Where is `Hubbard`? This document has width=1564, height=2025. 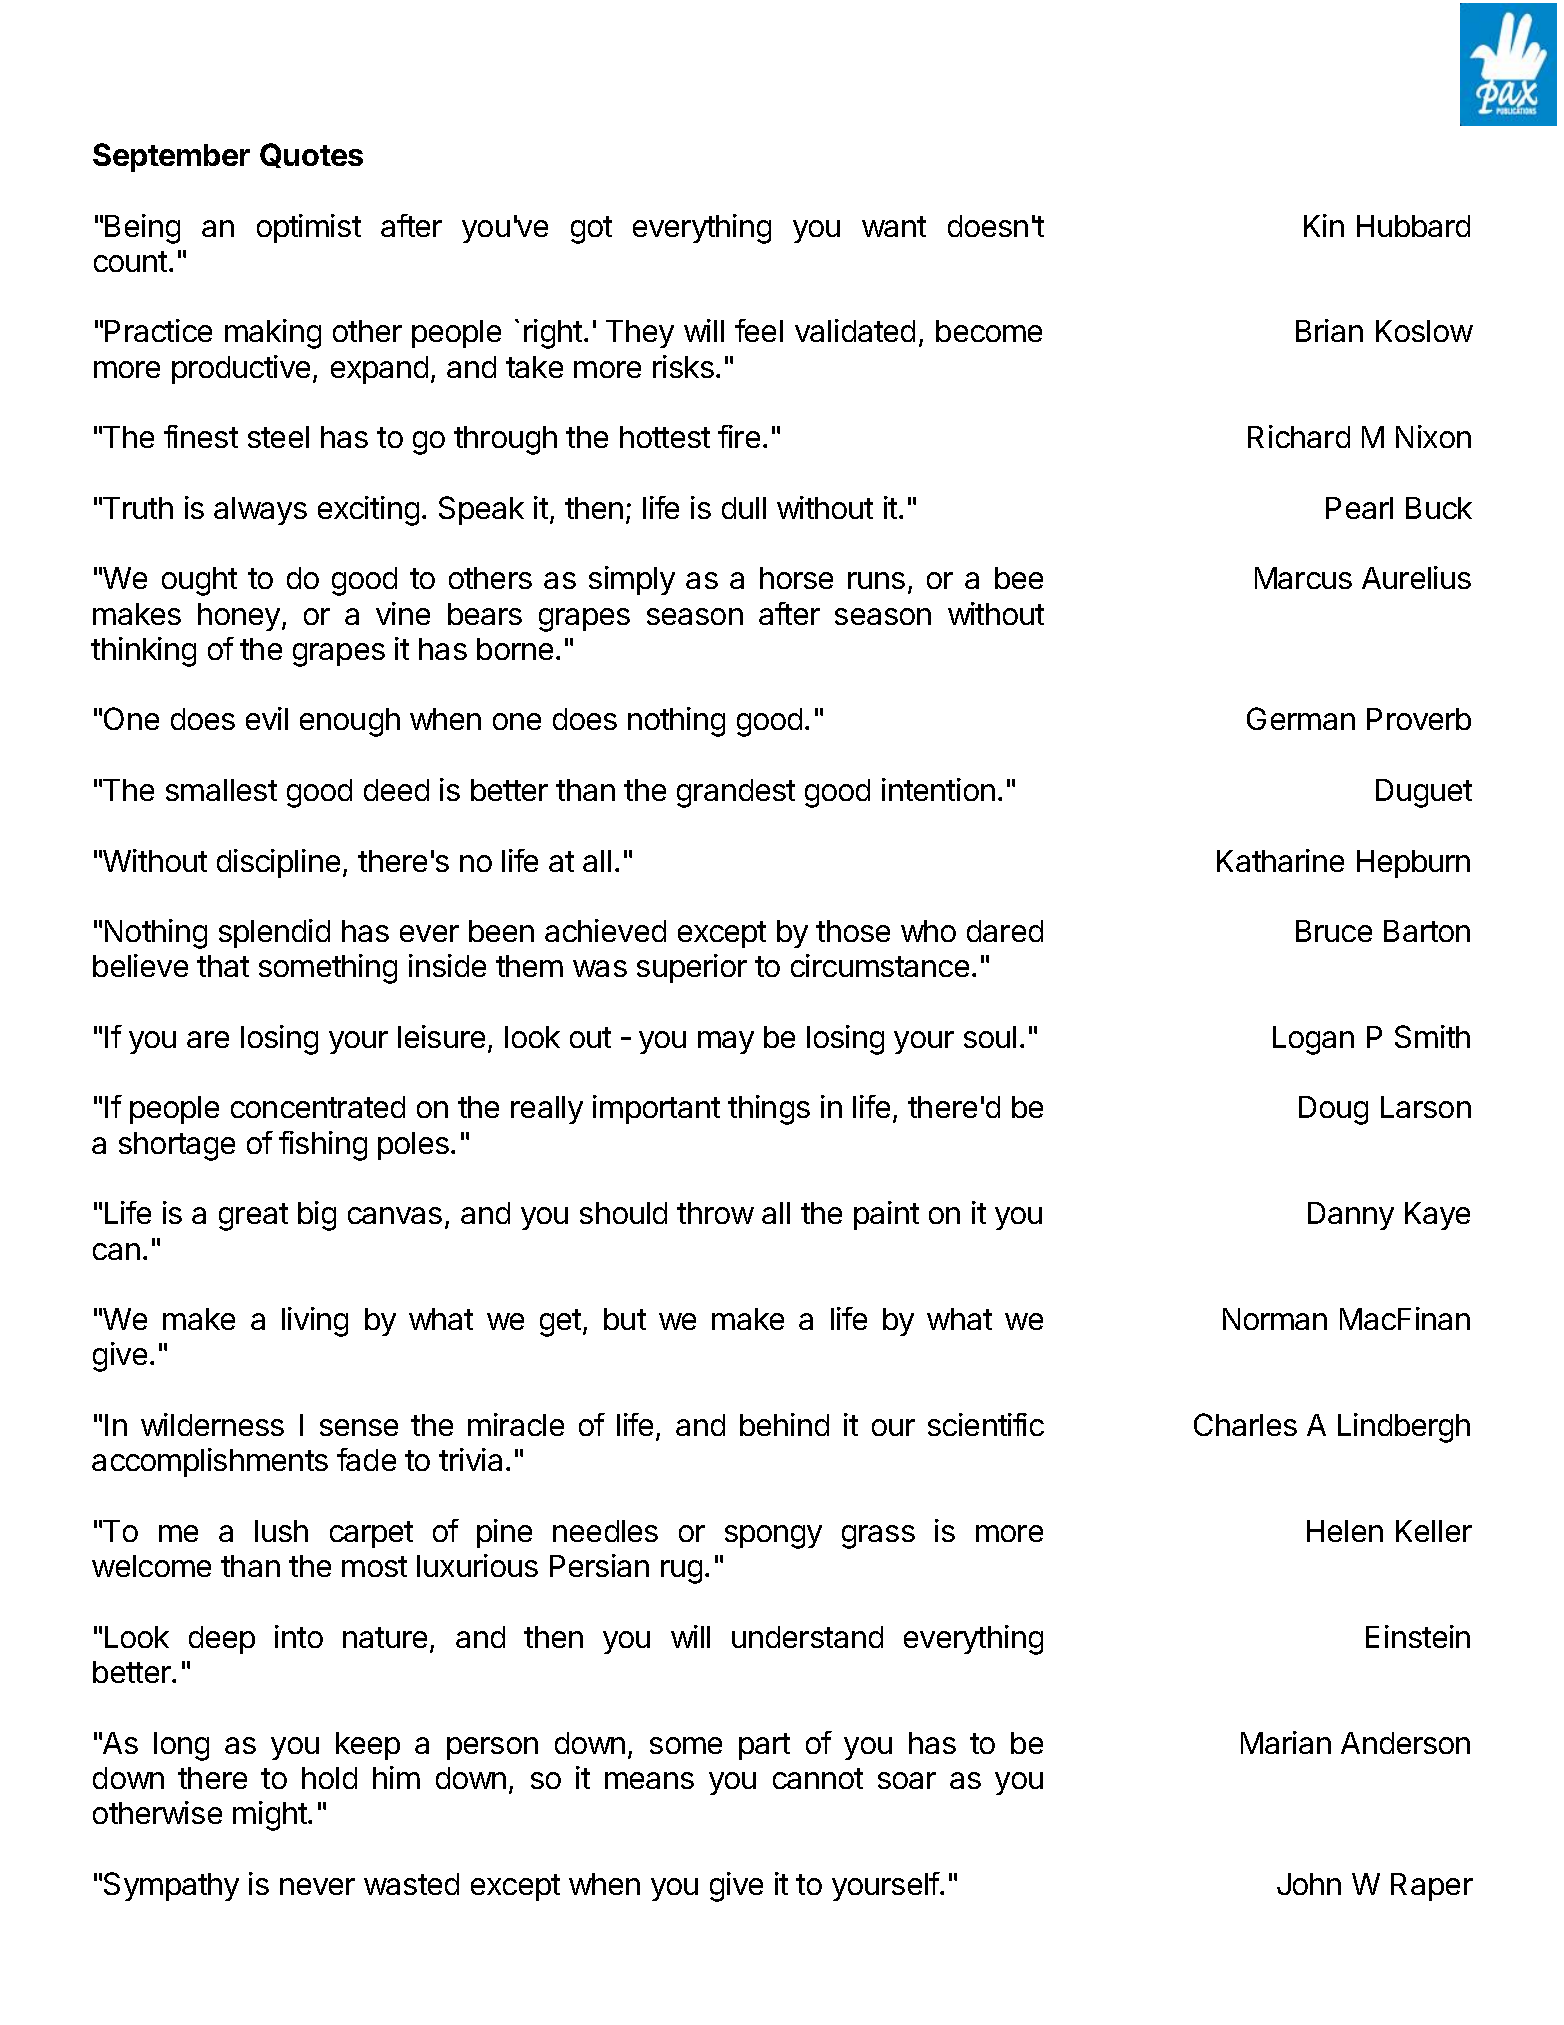 Hubbard is located at coordinates (1413, 226).
